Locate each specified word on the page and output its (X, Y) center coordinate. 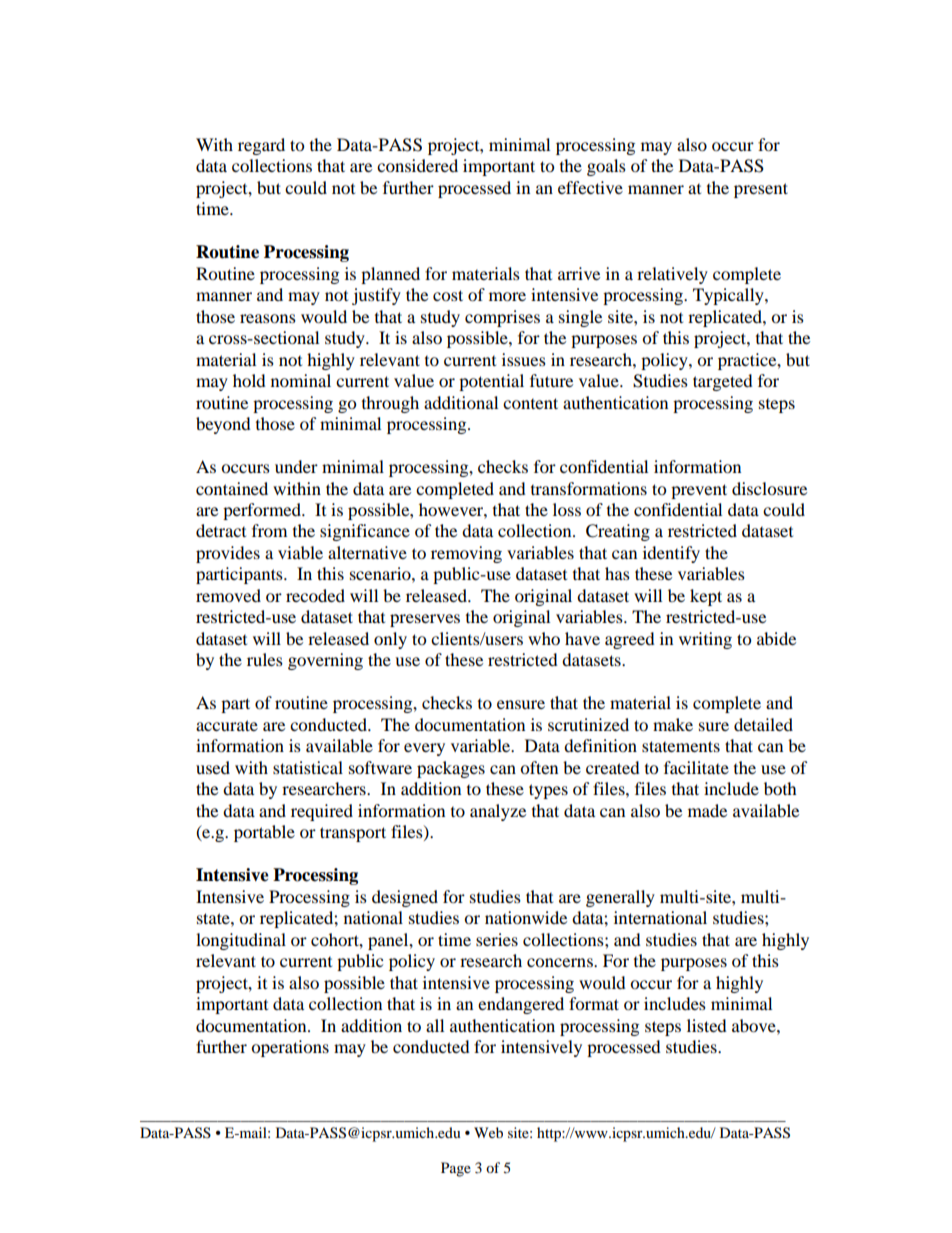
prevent (699, 491)
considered (417, 165)
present (761, 190)
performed (263, 511)
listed (707, 1025)
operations (290, 1048)
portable (264, 833)
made (707, 810)
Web (488, 1132)
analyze (498, 812)
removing (466, 554)
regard (261, 146)
